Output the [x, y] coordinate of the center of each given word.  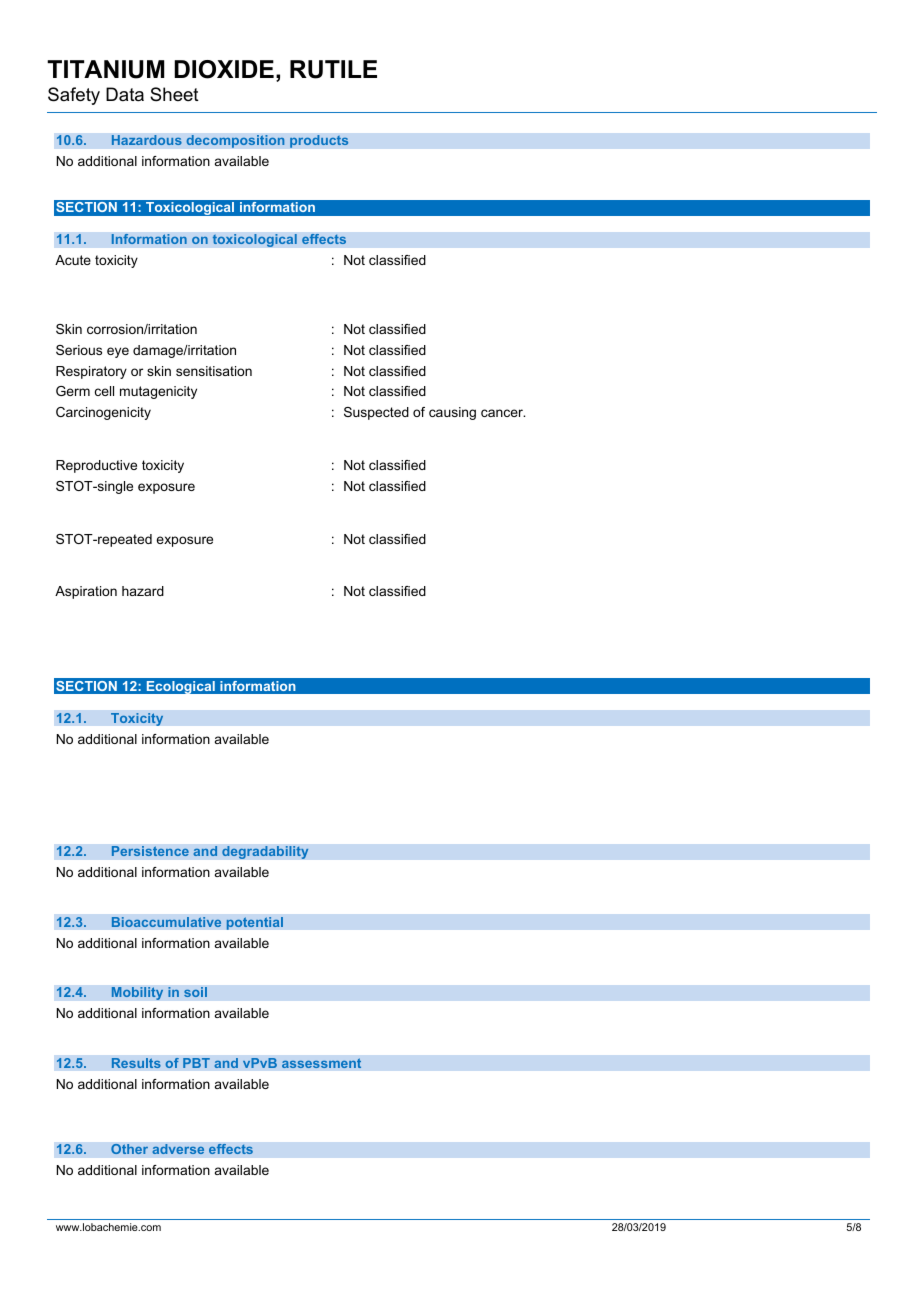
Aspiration [86, 592]
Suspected [376, 413]
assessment [322, 1063]
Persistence [150, 851]
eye [118, 352]
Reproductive [96, 466]
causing [452, 413]
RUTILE [333, 69]
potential [254, 923]
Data [125, 94]
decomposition [235, 141]
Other [129, 1149]
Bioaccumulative [166, 922]
